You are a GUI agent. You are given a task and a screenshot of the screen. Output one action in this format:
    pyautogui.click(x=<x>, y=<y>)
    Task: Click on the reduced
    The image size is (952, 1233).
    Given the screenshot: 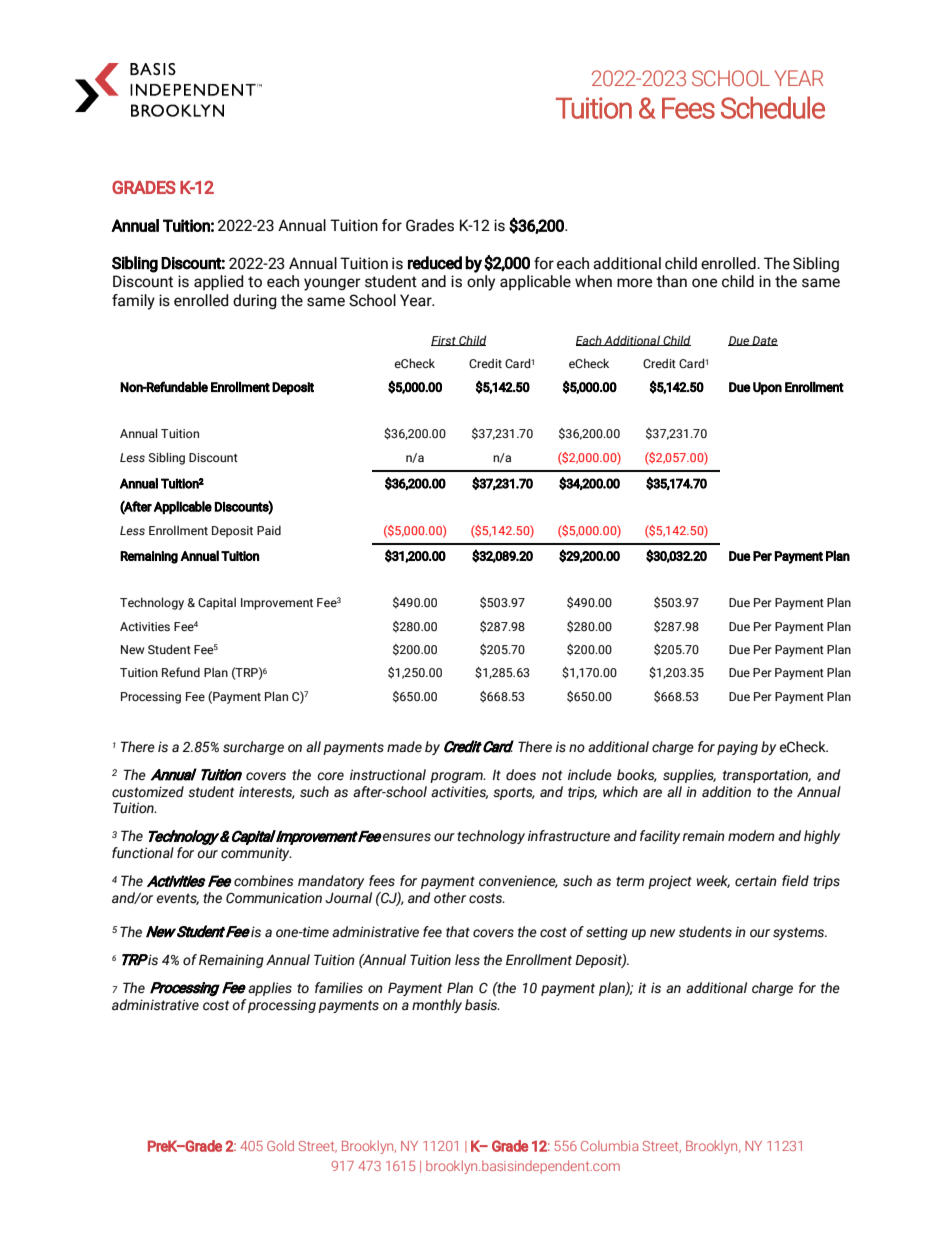 What is the action you would take?
    pyautogui.click(x=435, y=263)
